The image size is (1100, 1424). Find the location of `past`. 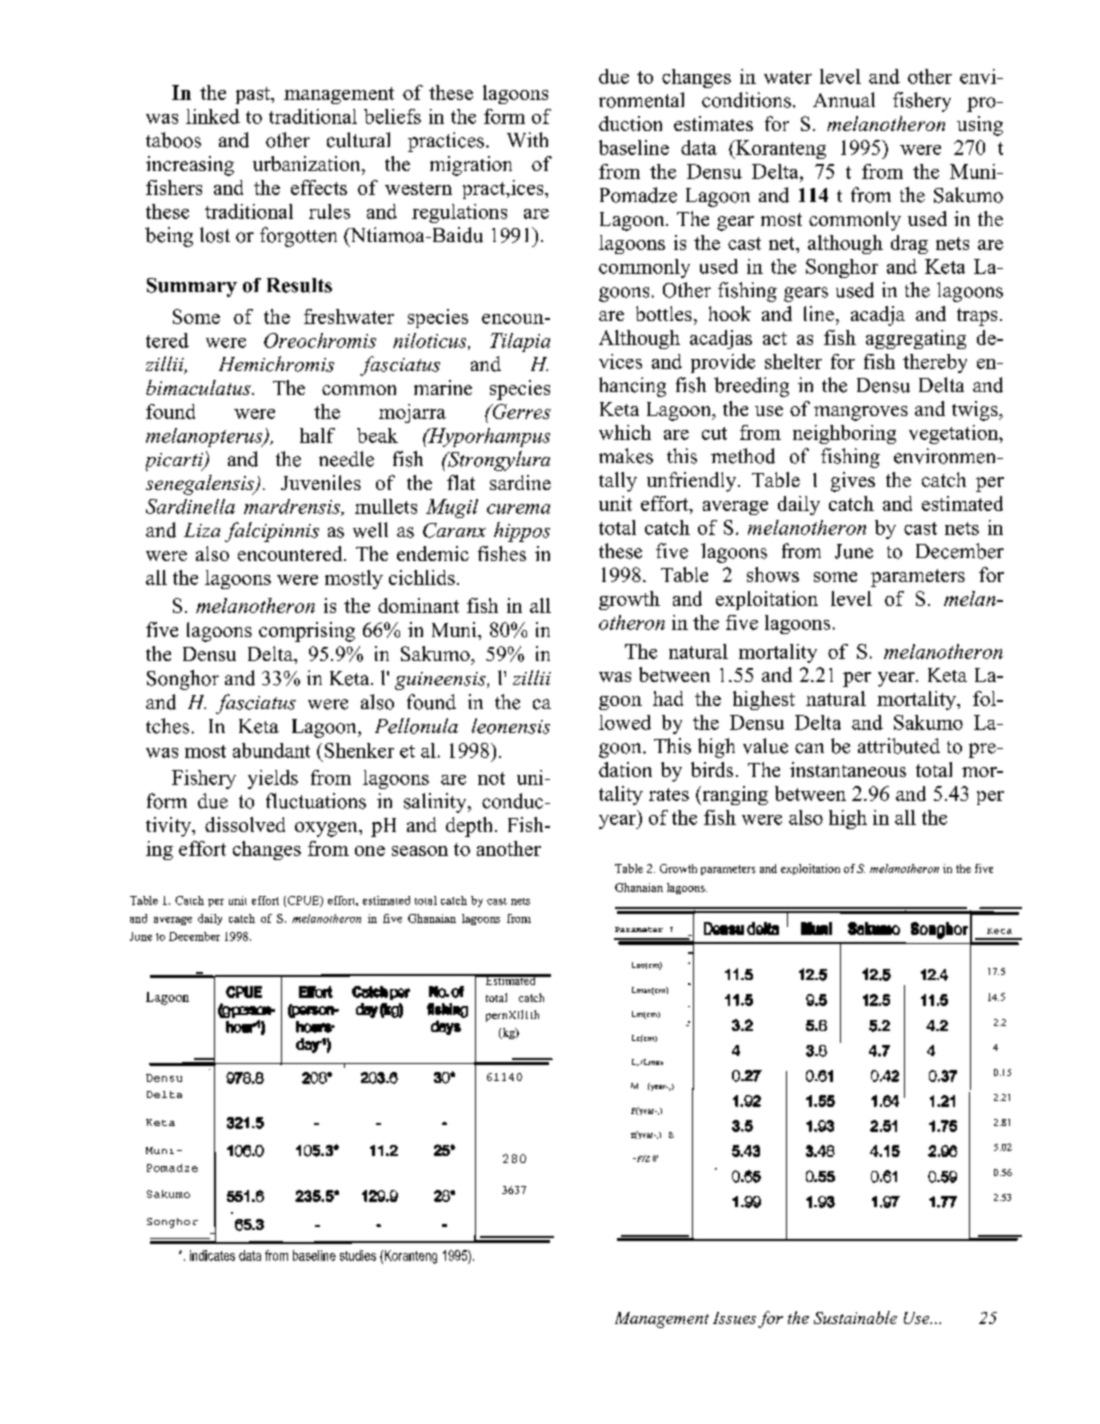

past is located at coordinates (254, 95).
